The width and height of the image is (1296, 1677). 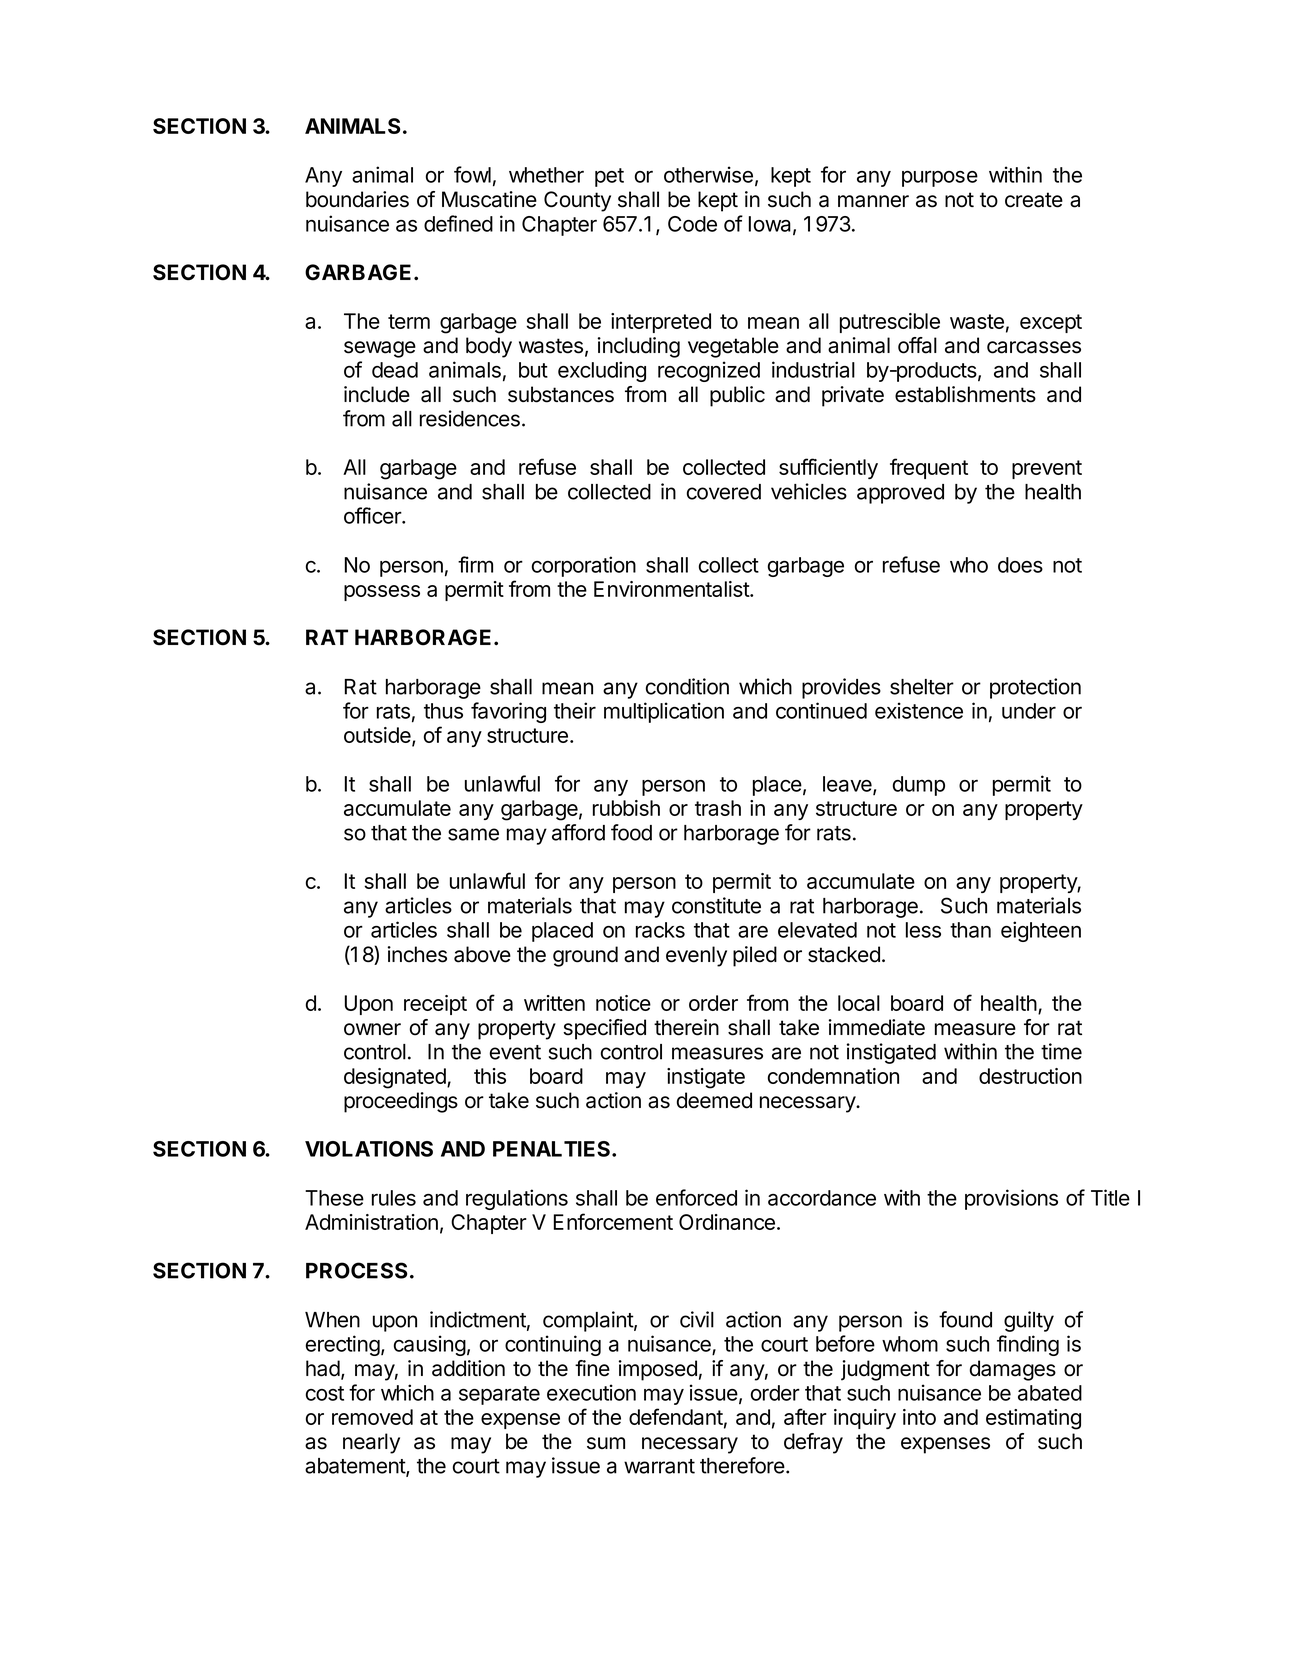 What do you see at coordinates (1033, 1419) in the image?
I see `estimating` at bounding box center [1033, 1419].
